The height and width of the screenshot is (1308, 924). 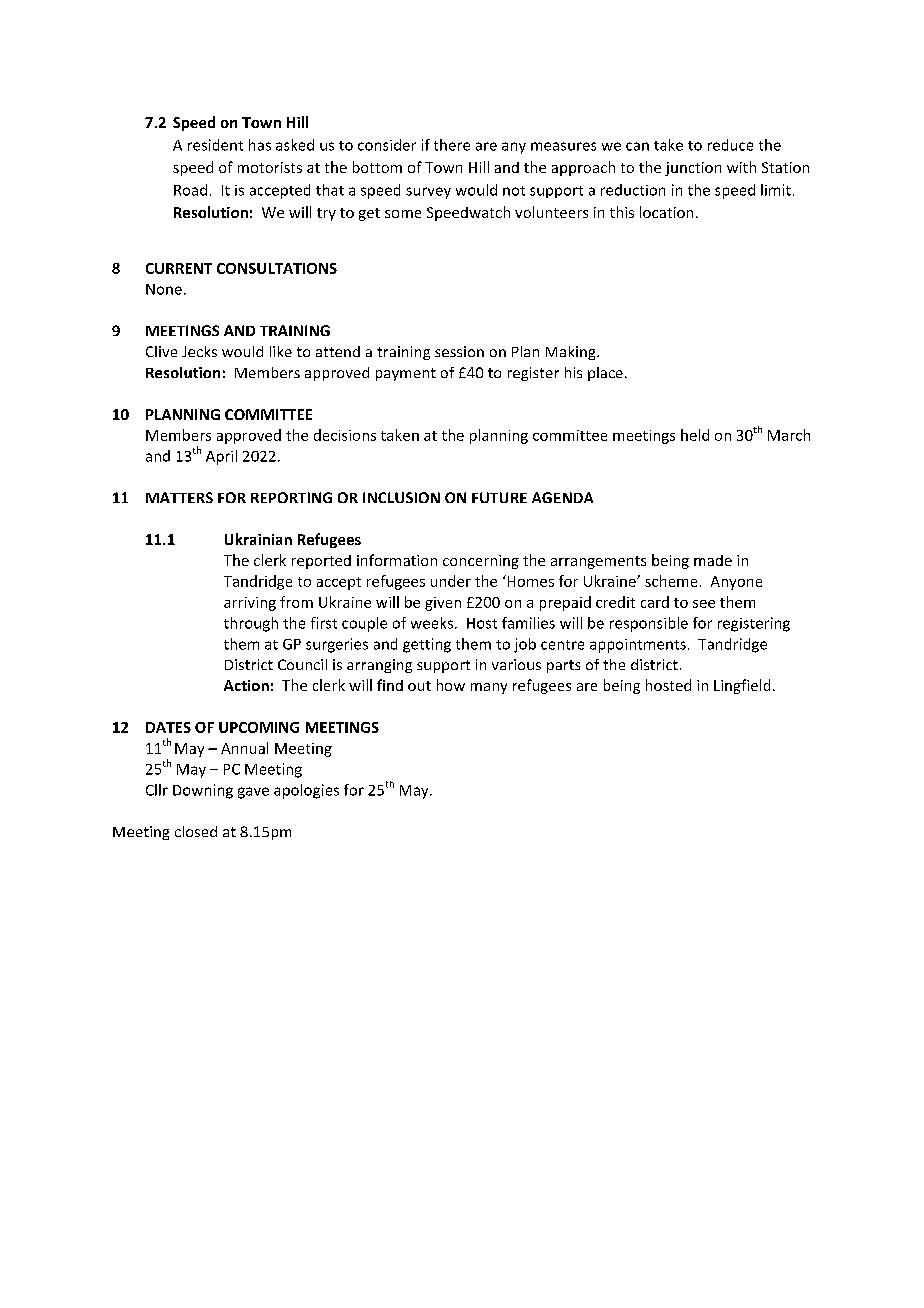 What do you see at coordinates (693, 169) in the screenshot?
I see `junction` at bounding box center [693, 169].
